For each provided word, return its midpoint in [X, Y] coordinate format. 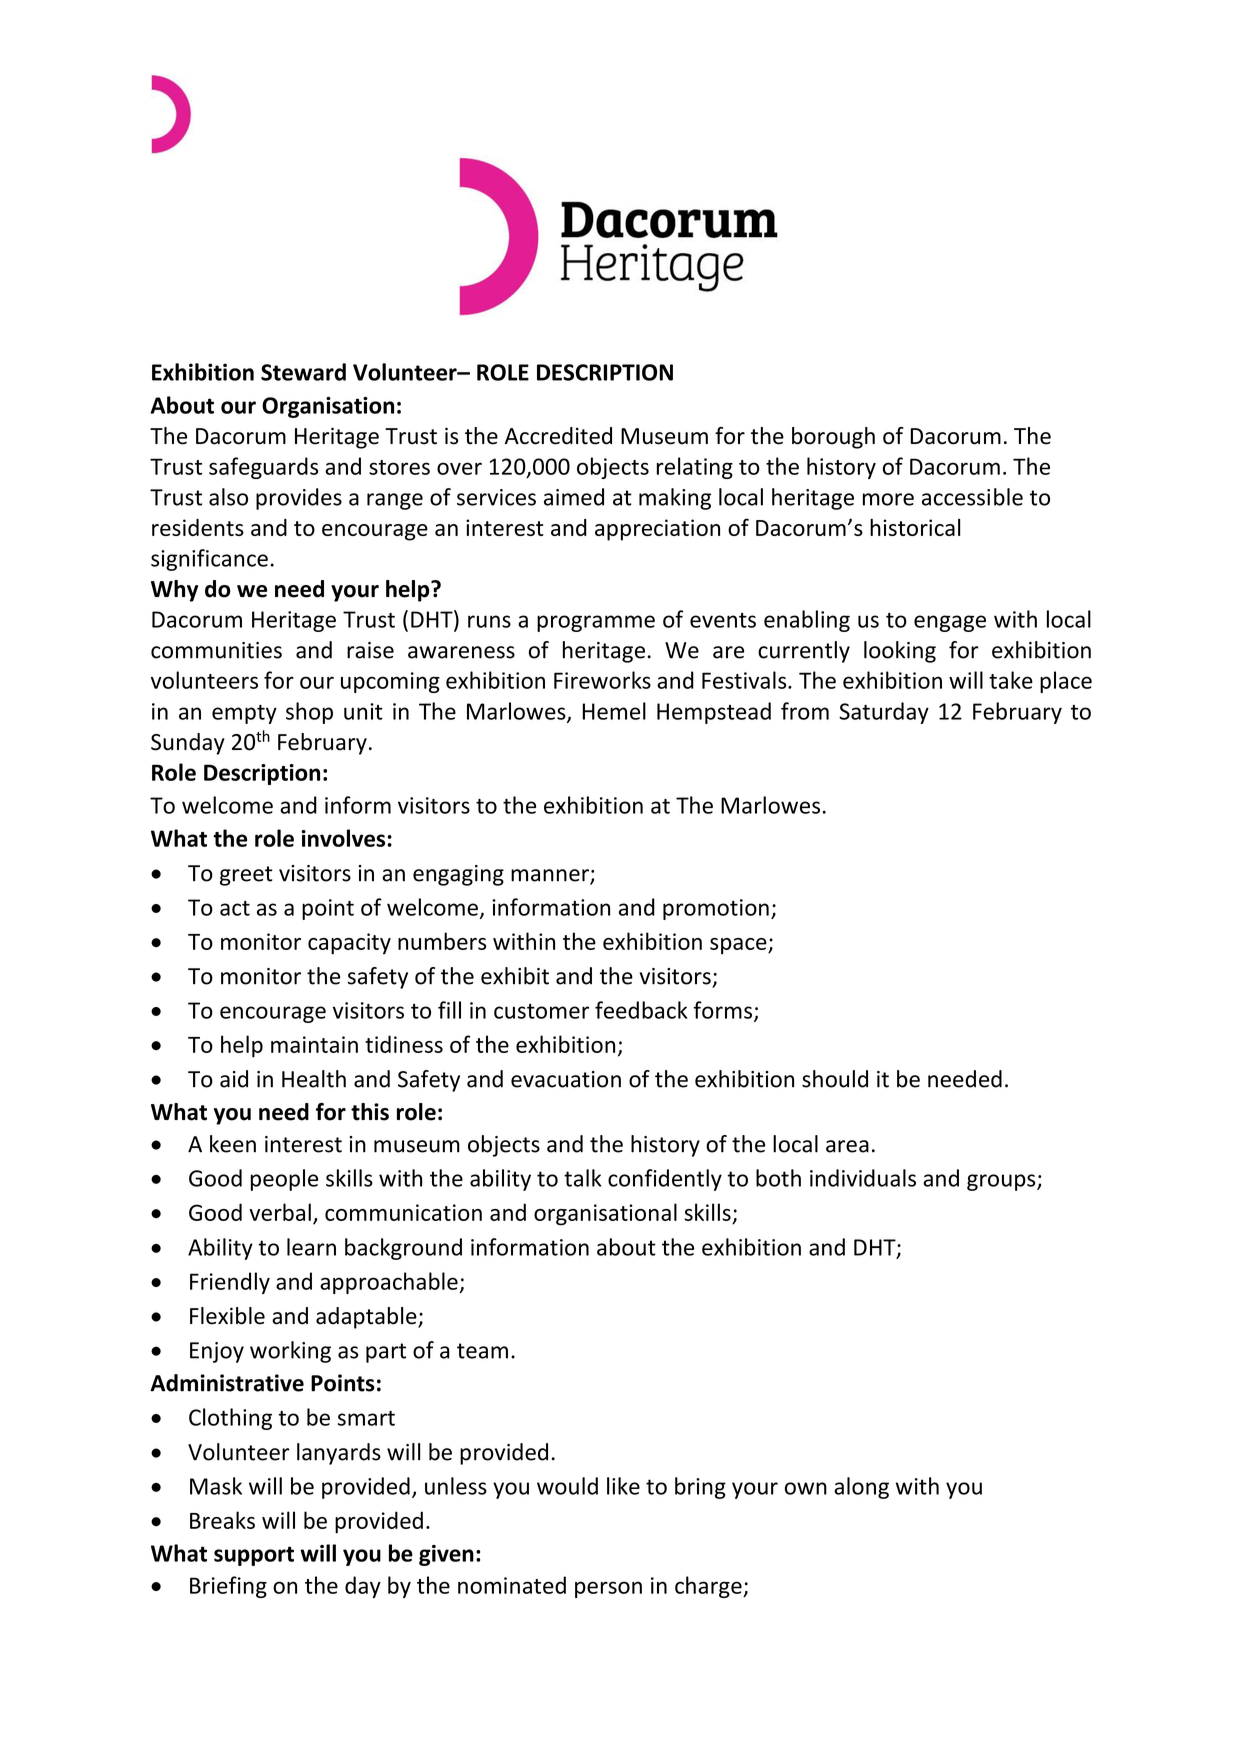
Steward [303, 372]
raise [370, 650]
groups [1002, 1182]
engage [950, 623]
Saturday [884, 713]
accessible [972, 497]
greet [246, 876]
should [835, 1079]
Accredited [558, 436]
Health [314, 1079]
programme [596, 623]
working [290, 1352]
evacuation [566, 1079]
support [254, 1556]
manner [551, 876]
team [482, 1351]
